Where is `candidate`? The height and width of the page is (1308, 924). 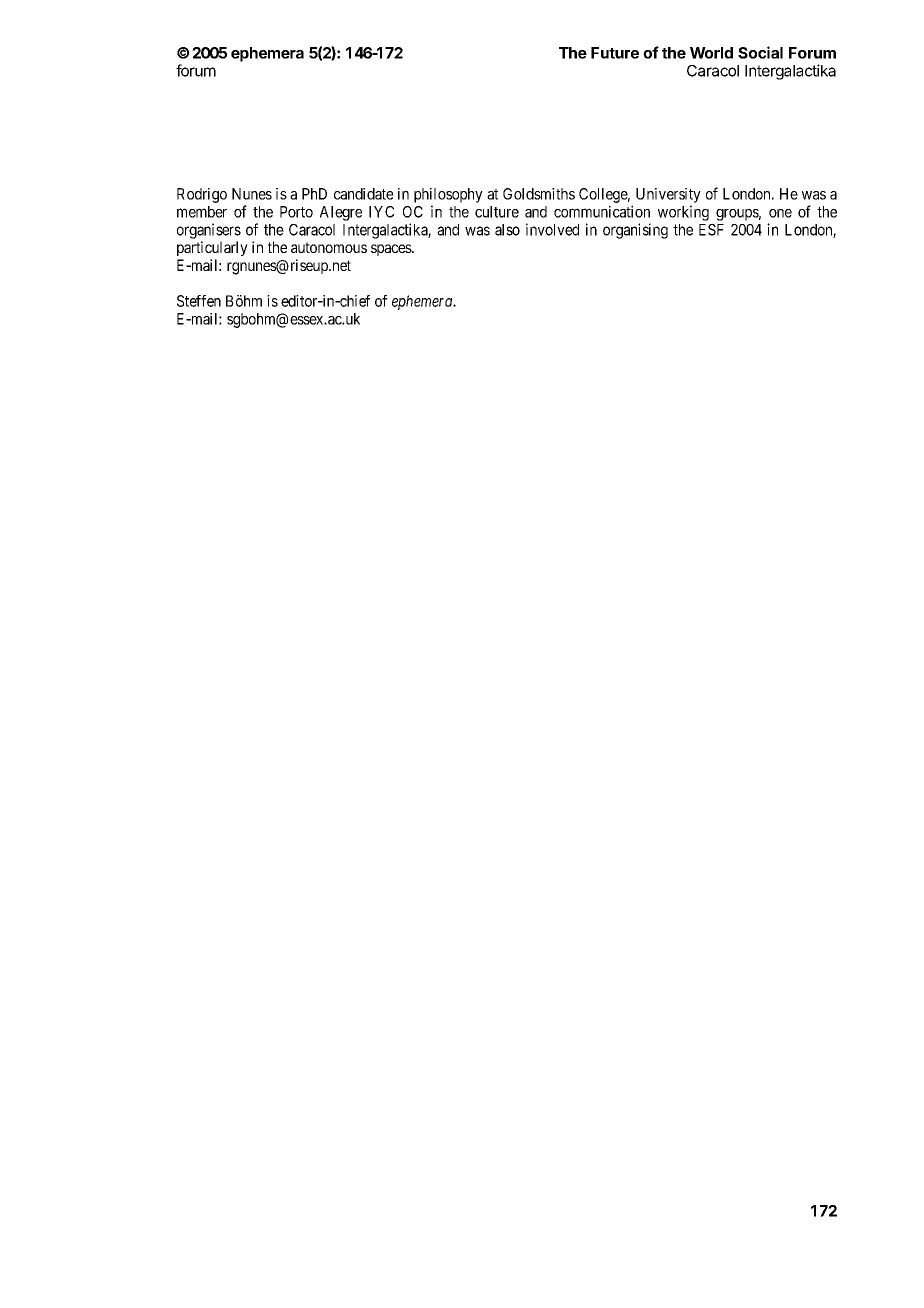
candidate is located at coordinates (364, 194).
